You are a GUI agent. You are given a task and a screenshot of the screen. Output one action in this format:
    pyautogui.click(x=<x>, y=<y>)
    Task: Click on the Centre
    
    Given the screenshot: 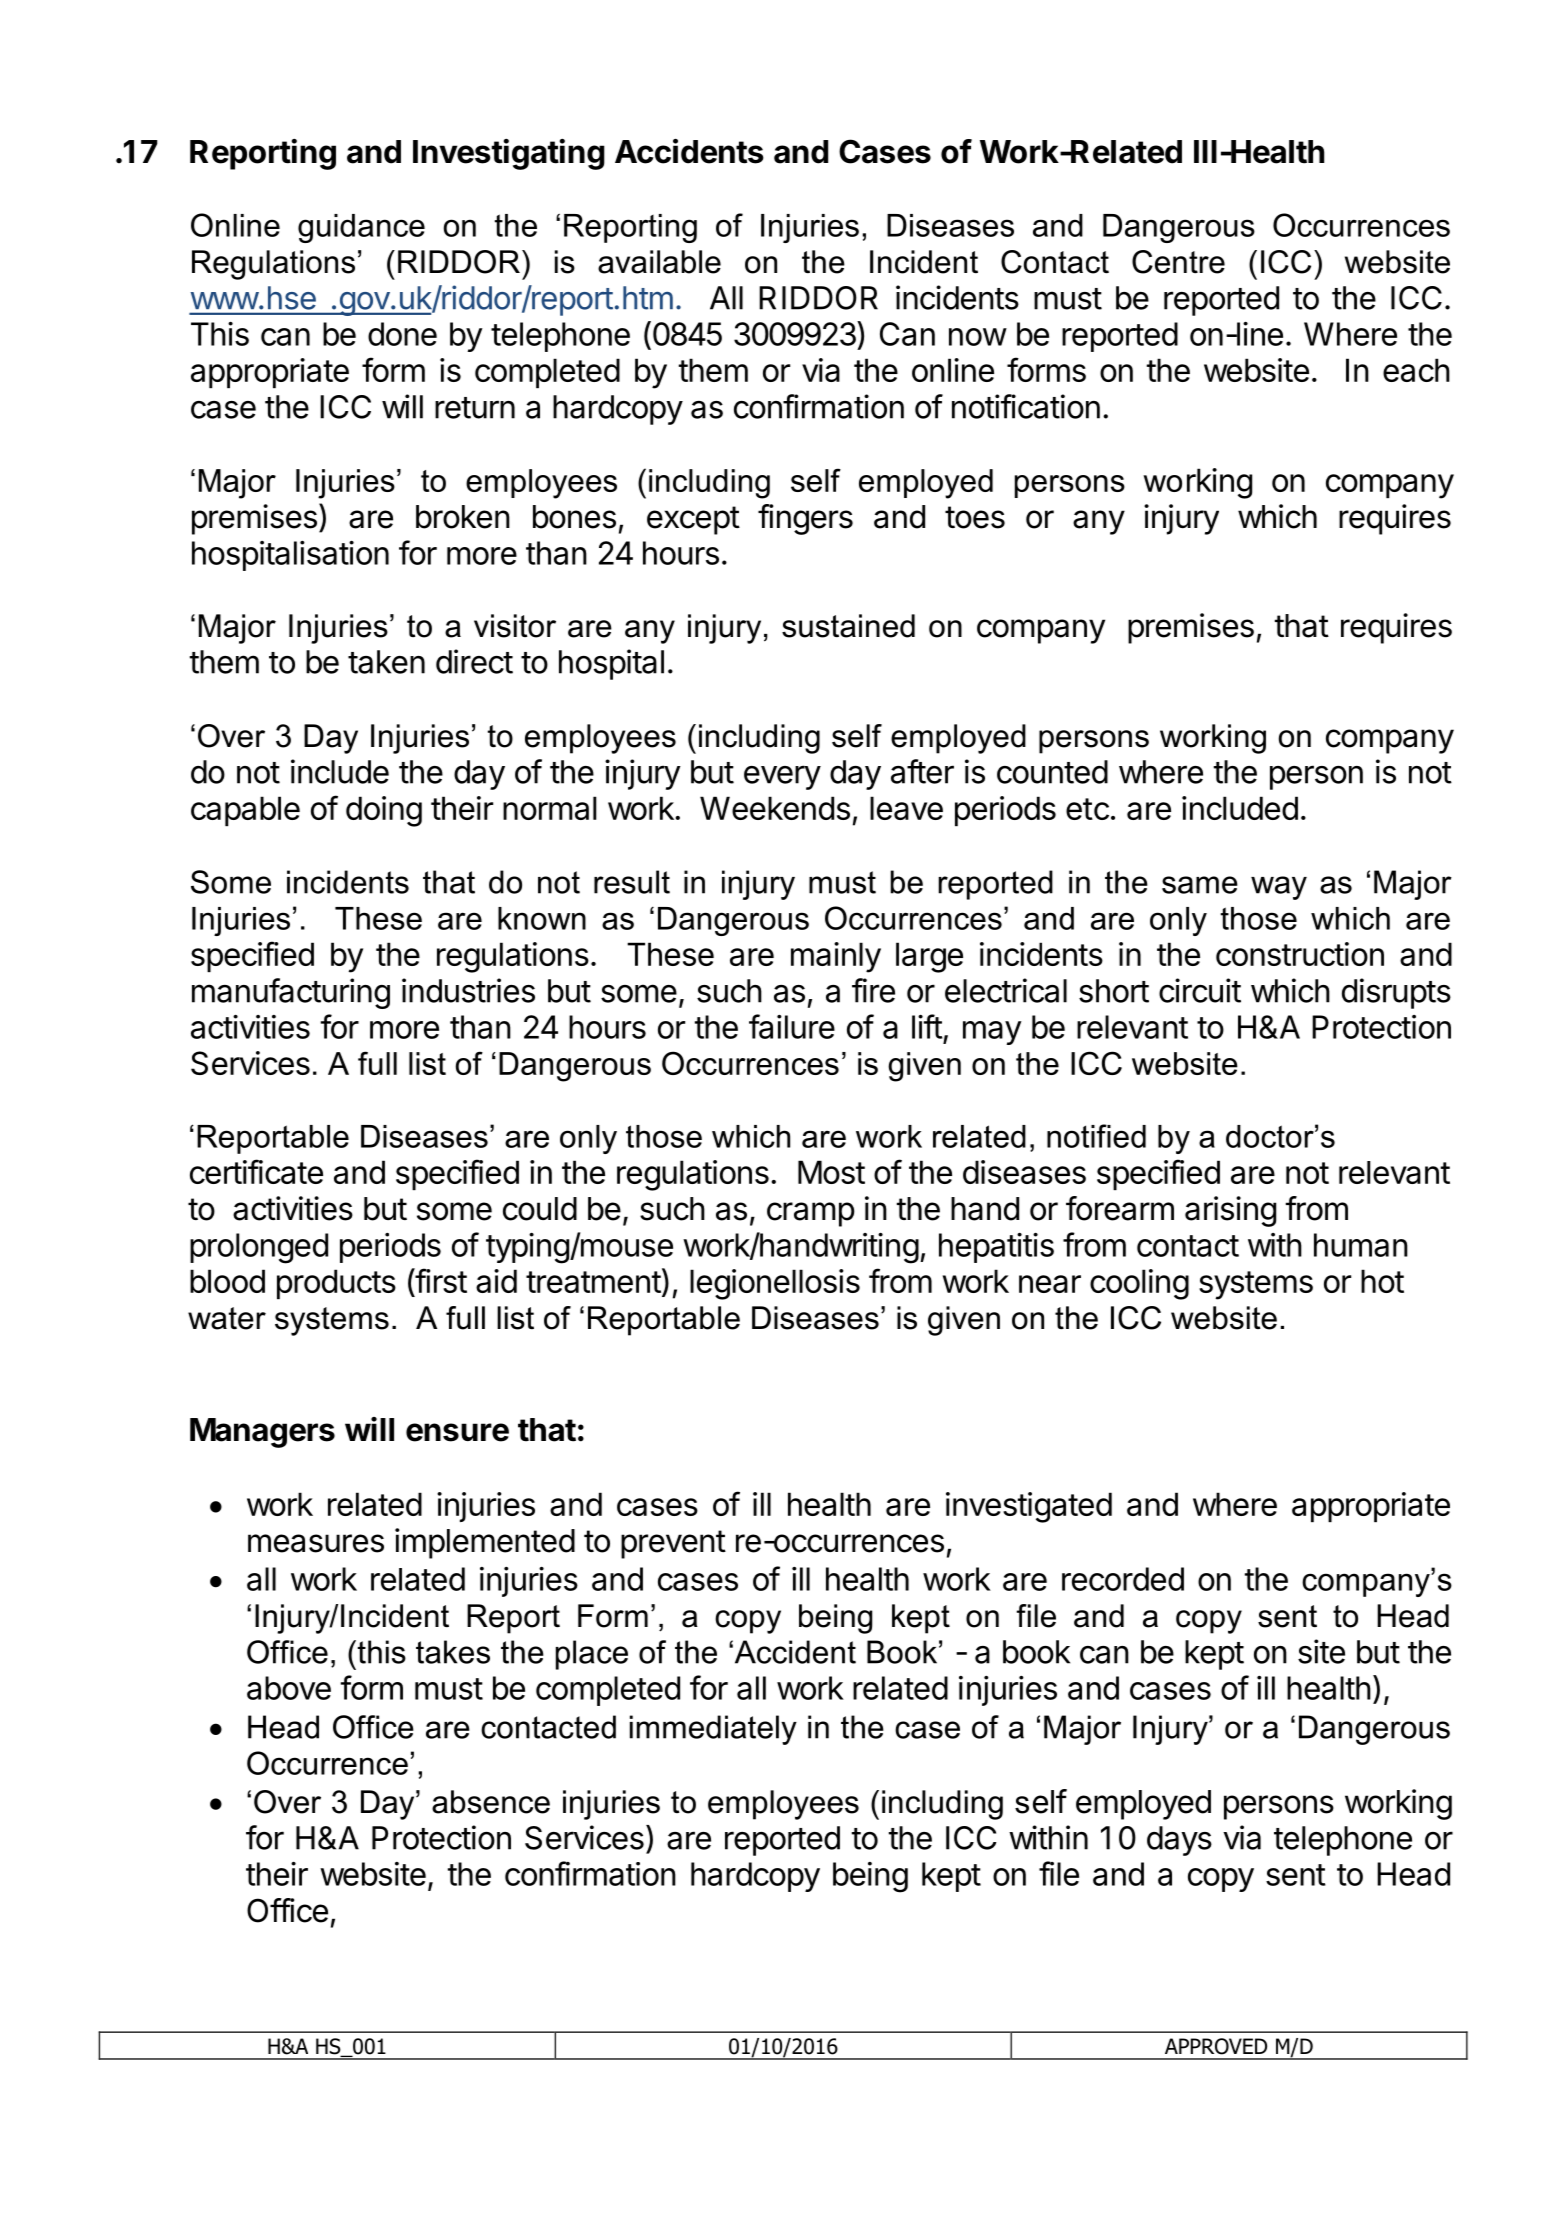 What is the action you would take?
    pyautogui.click(x=1178, y=262)
